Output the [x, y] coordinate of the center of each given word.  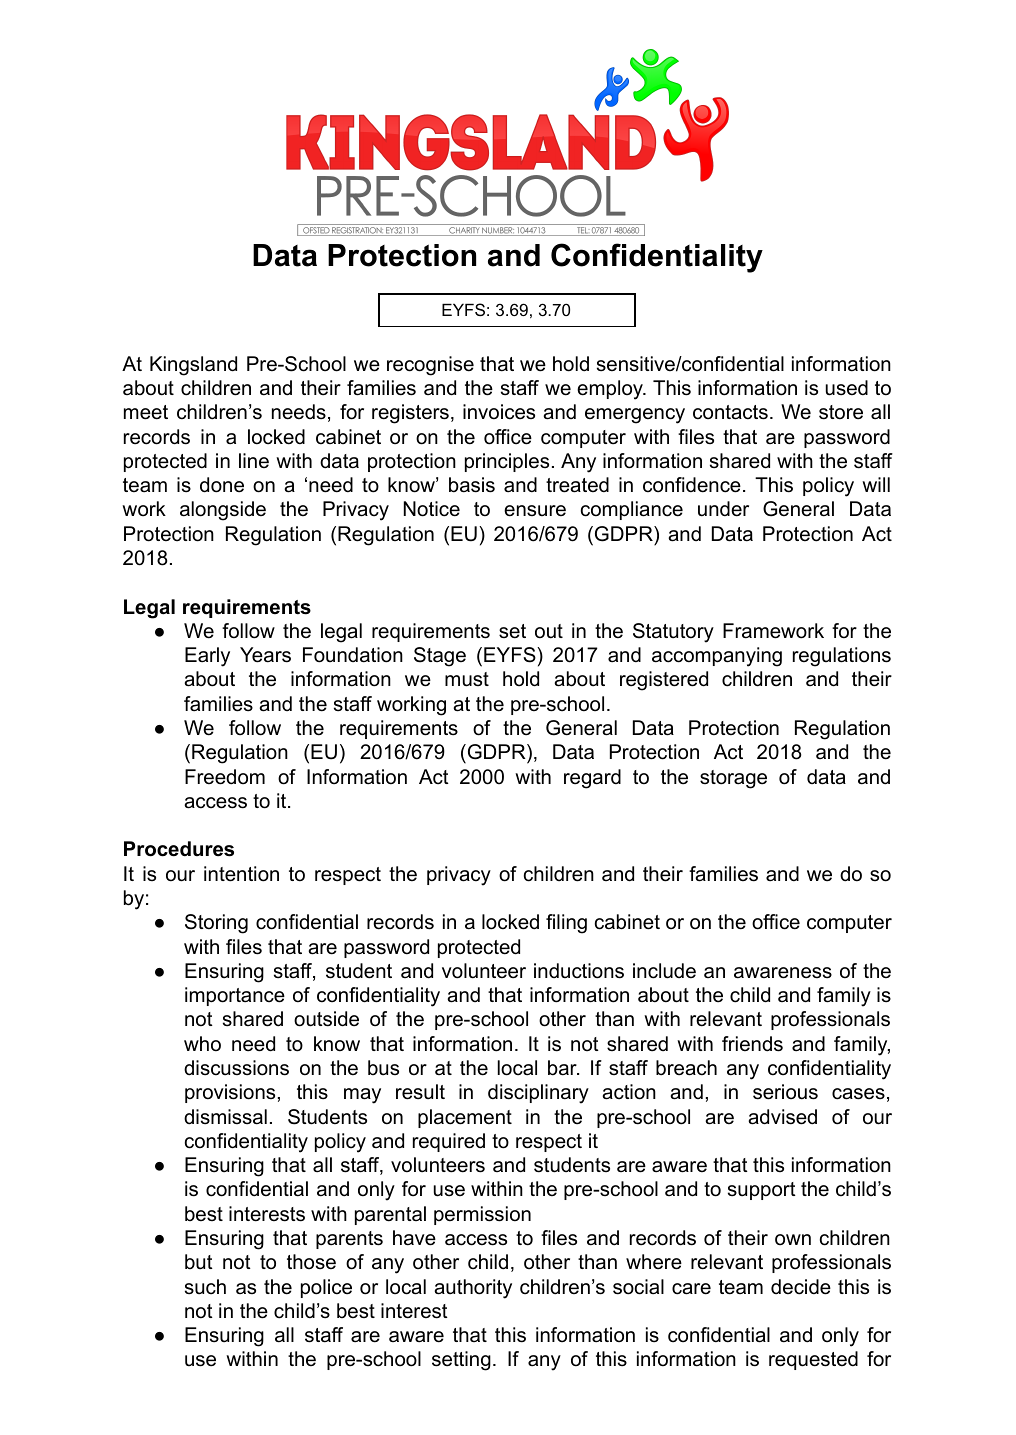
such [205, 1287]
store [841, 412]
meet [146, 412]
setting [461, 1361]
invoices [499, 412]
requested [813, 1360]
